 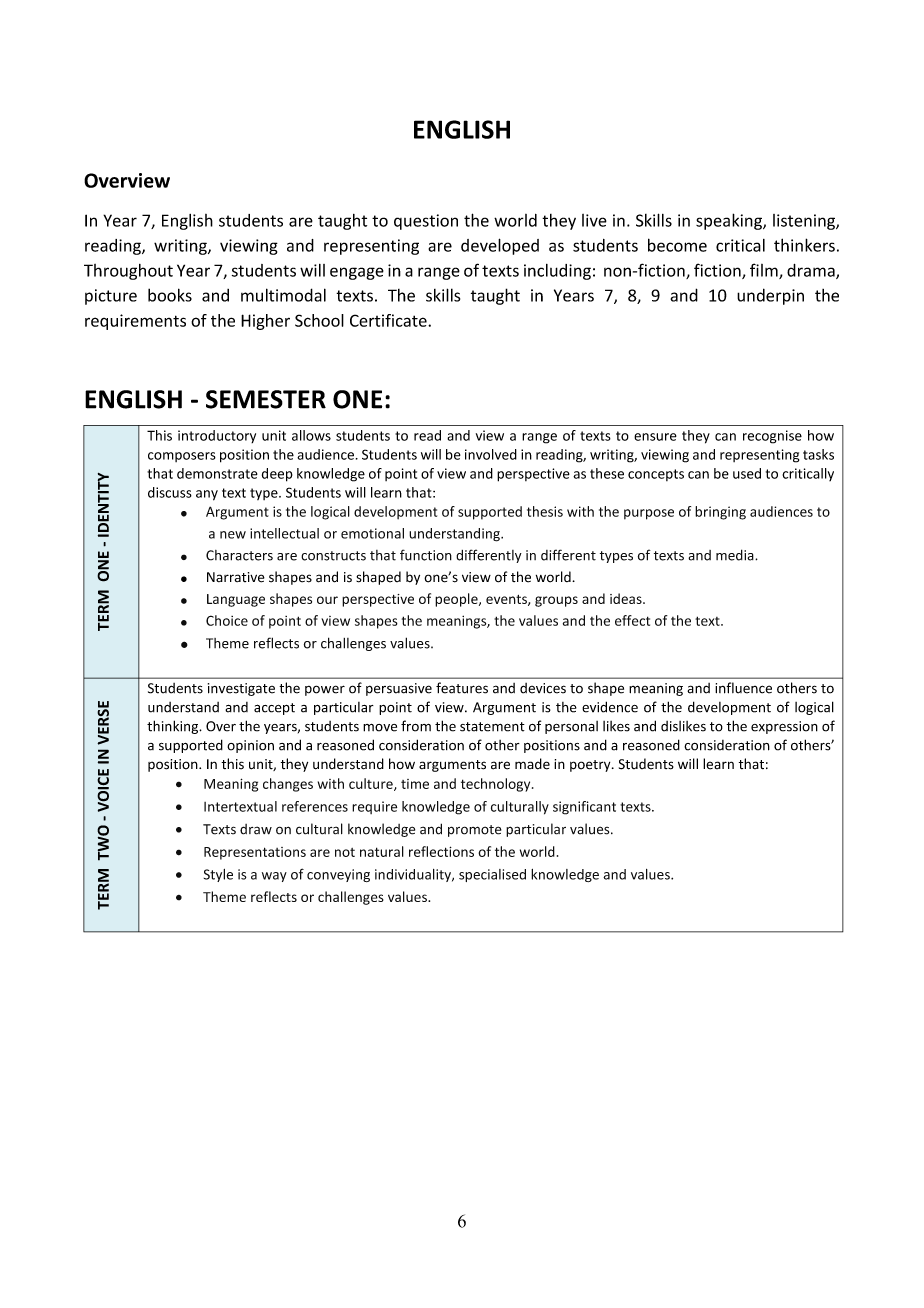 I want to click on Style, so click(x=218, y=875).
